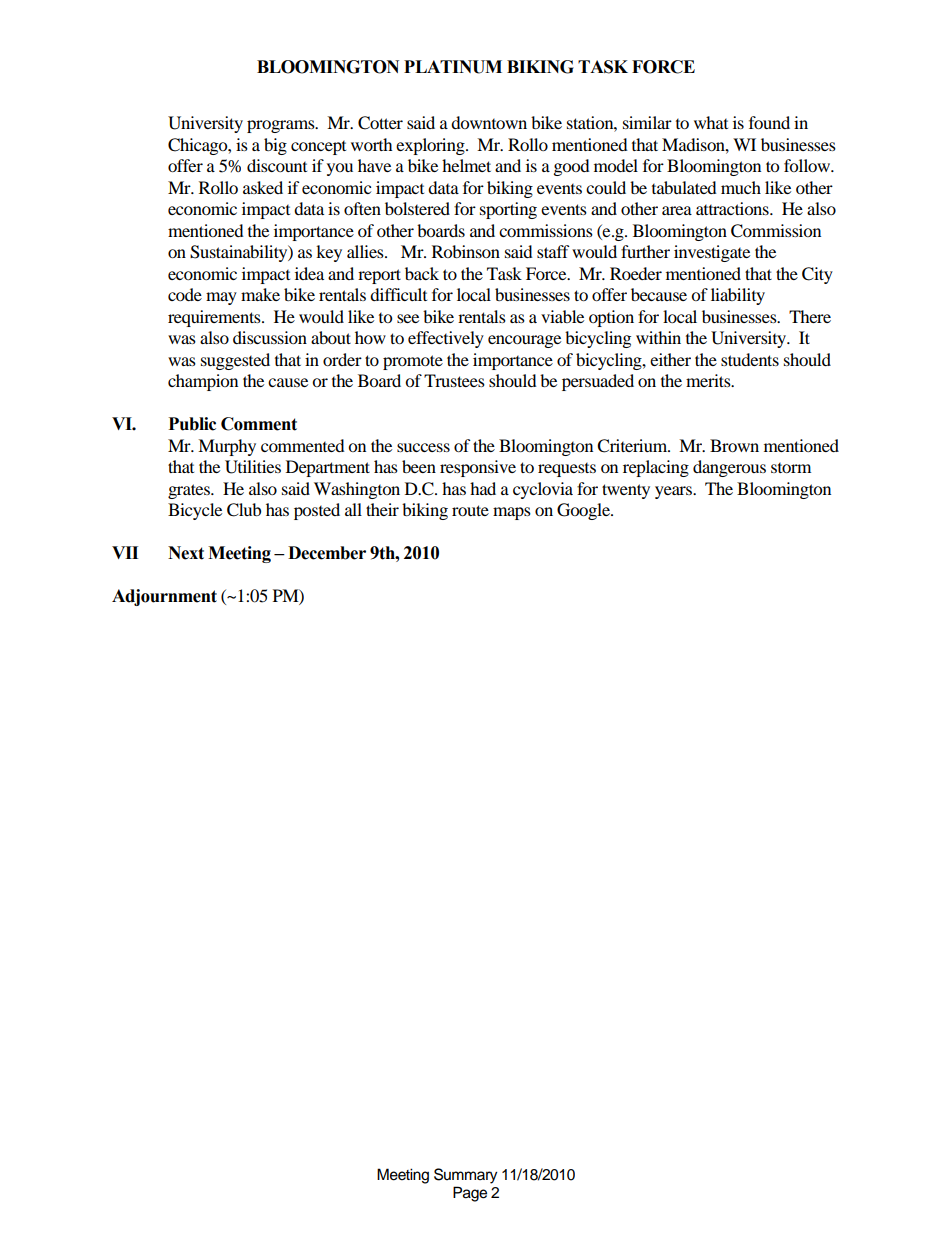 The height and width of the page is (1233, 952). Describe the element at coordinates (282, 126) in the page. I see `programs` at that location.
